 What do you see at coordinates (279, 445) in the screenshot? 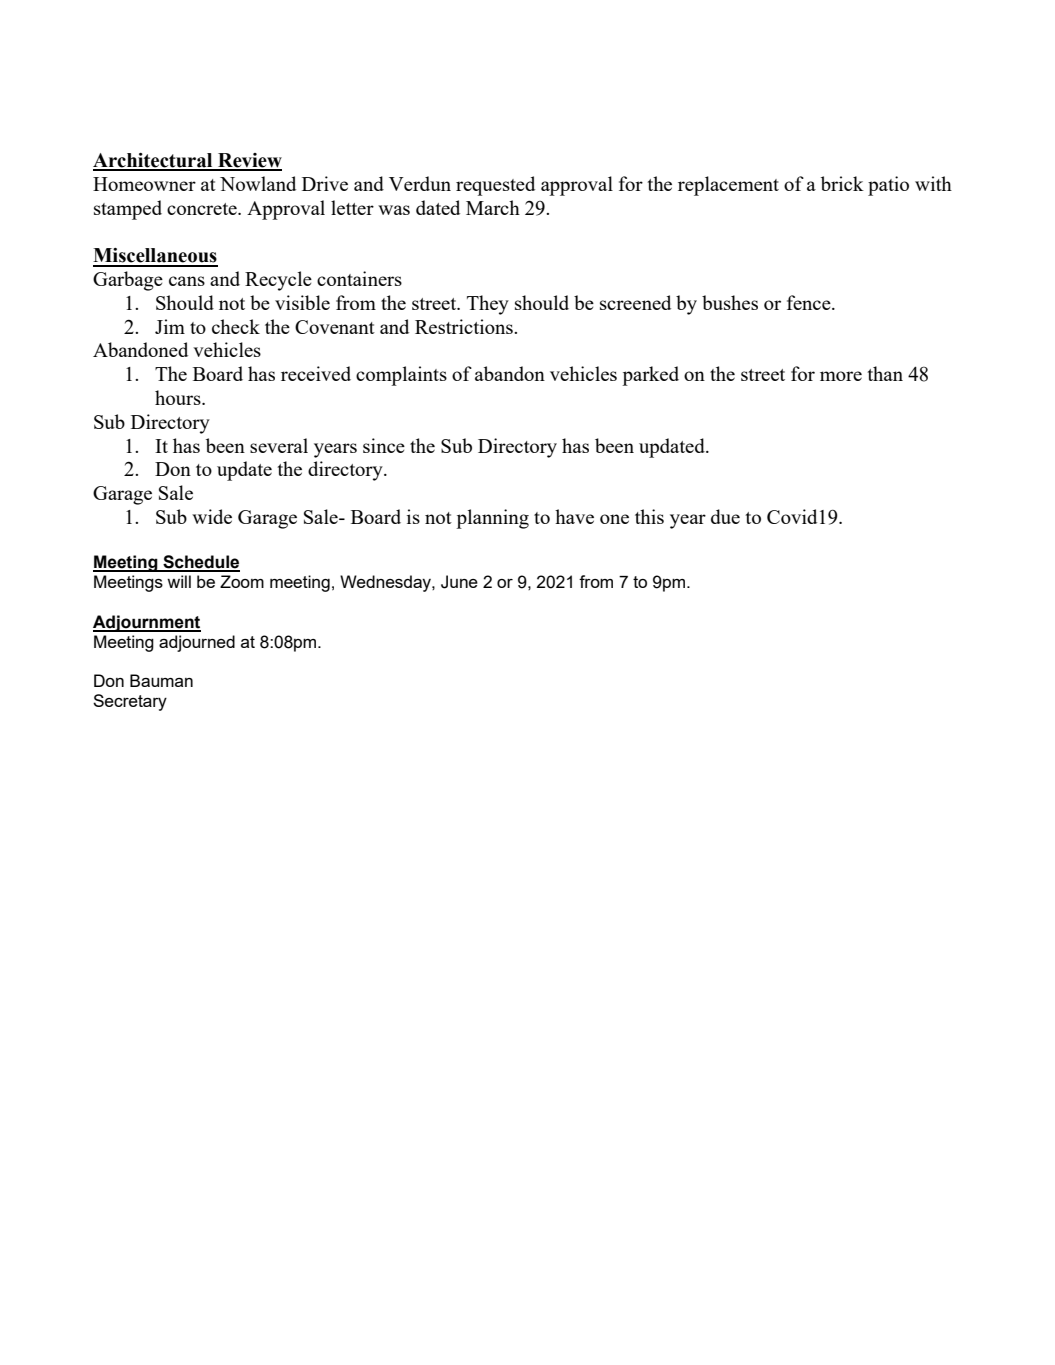
I see `several` at bounding box center [279, 445].
